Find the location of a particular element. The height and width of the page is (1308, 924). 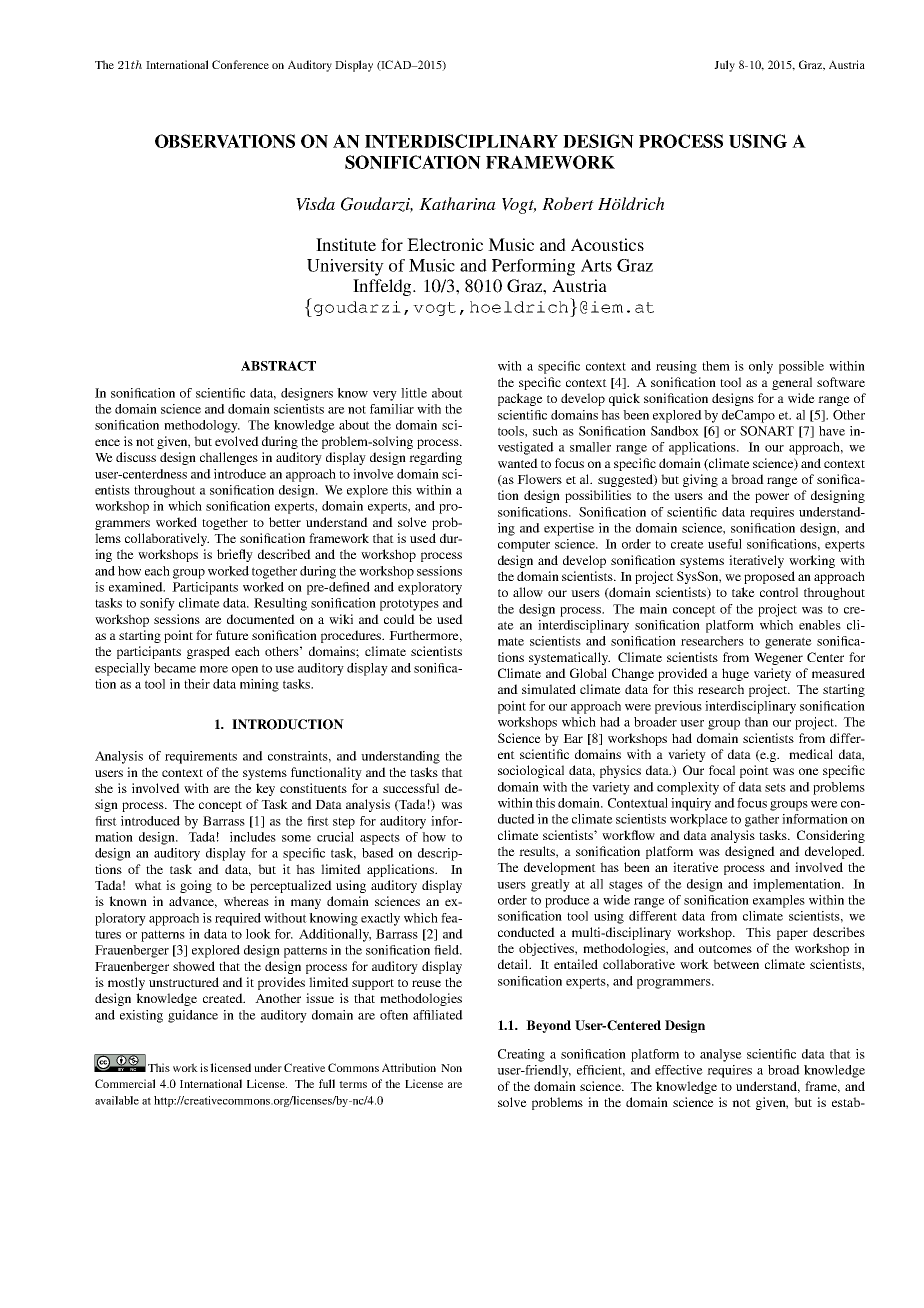

sociological is located at coordinates (531, 771).
